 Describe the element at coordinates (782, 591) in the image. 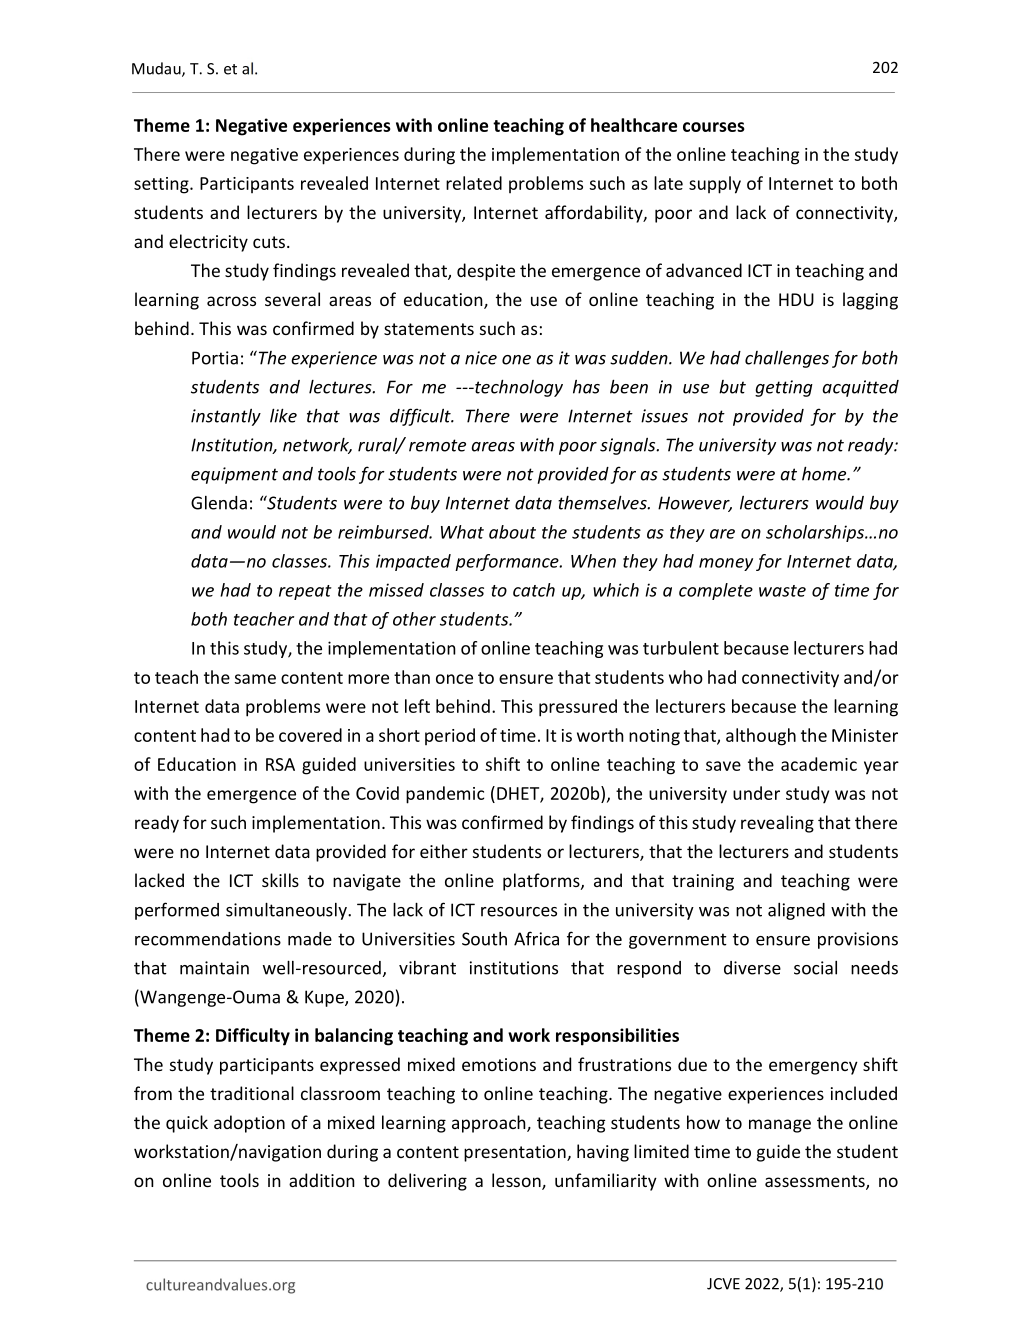

I see `waste` at that location.
